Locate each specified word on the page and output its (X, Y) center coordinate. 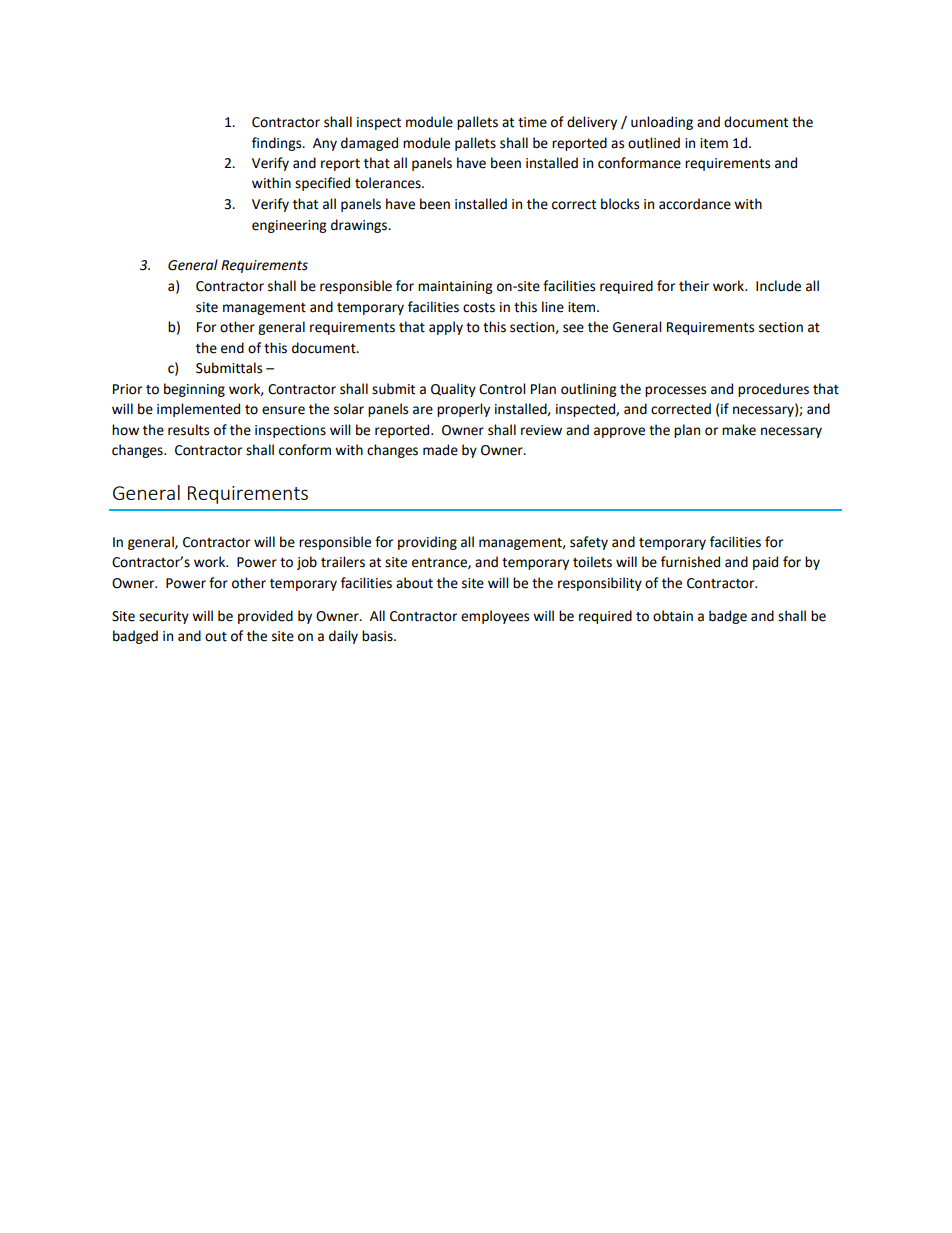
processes (675, 391)
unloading (662, 123)
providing (427, 543)
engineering (289, 226)
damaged (369, 144)
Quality (453, 390)
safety (589, 543)
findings (278, 144)
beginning (194, 390)
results (188, 430)
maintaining (455, 287)
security (164, 617)
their (694, 286)
